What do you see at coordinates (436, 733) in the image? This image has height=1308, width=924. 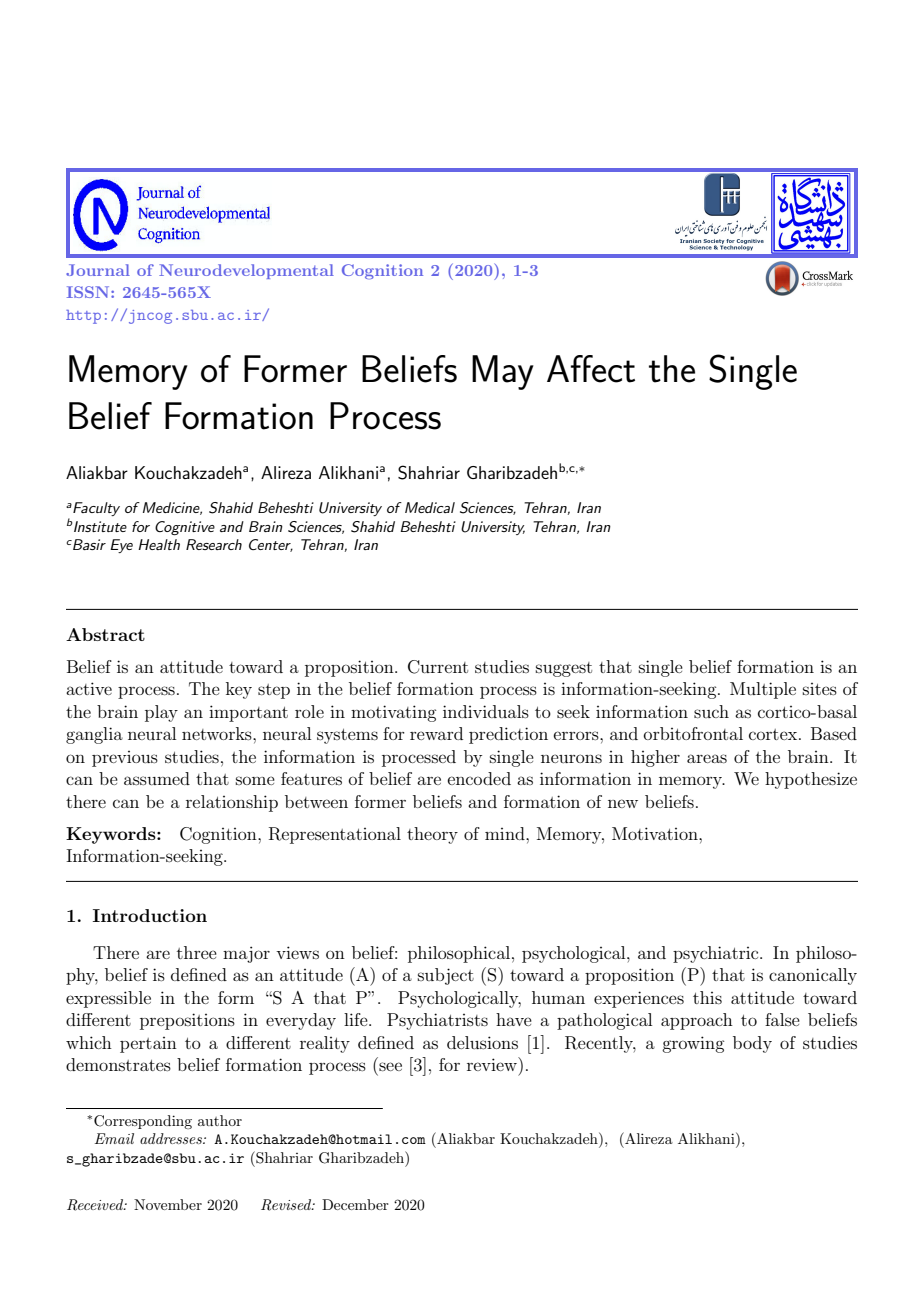 I see `reward` at bounding box center [436, 733].
